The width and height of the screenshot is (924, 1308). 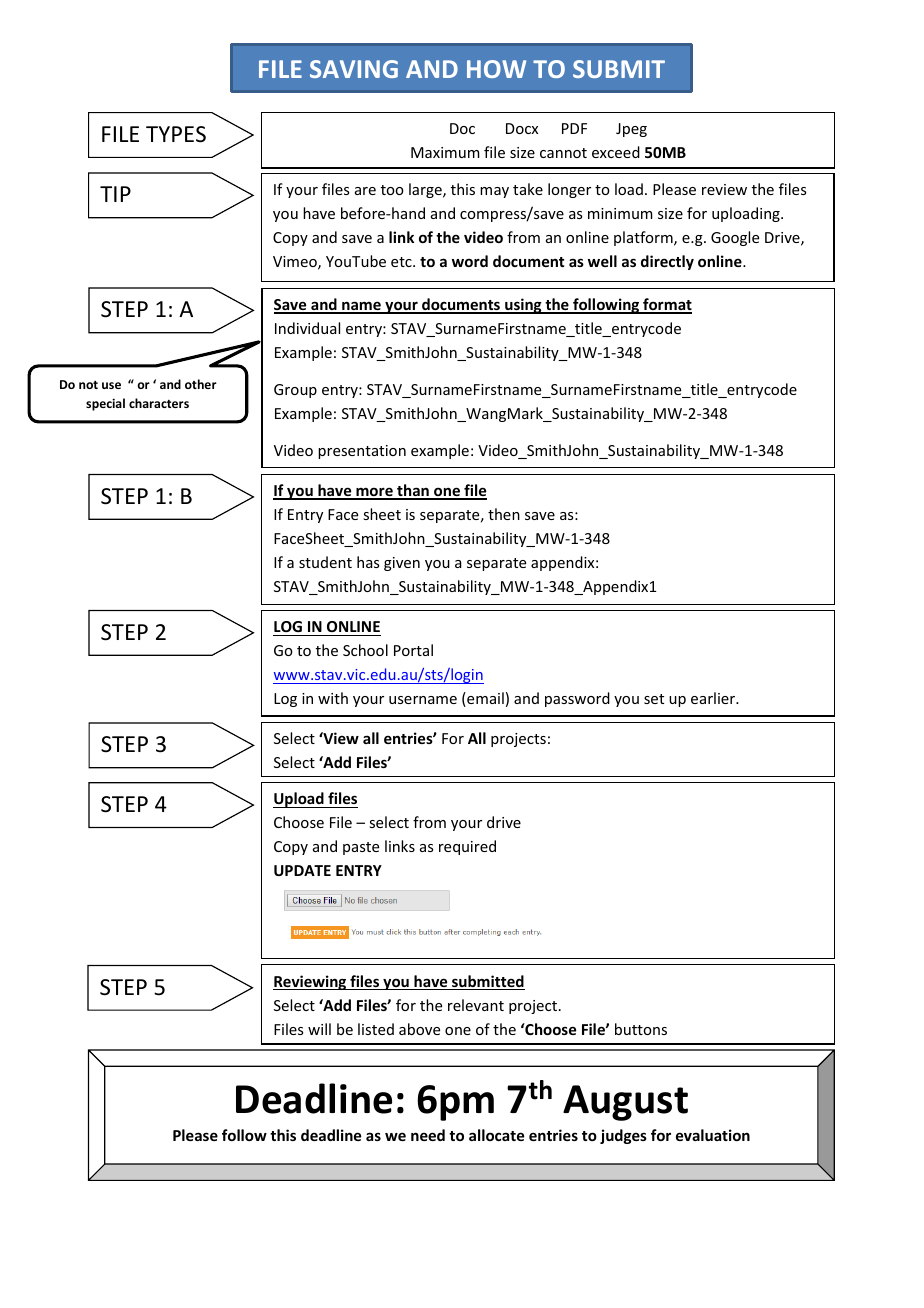 I want to click on format, so click(x=666, y=305).
